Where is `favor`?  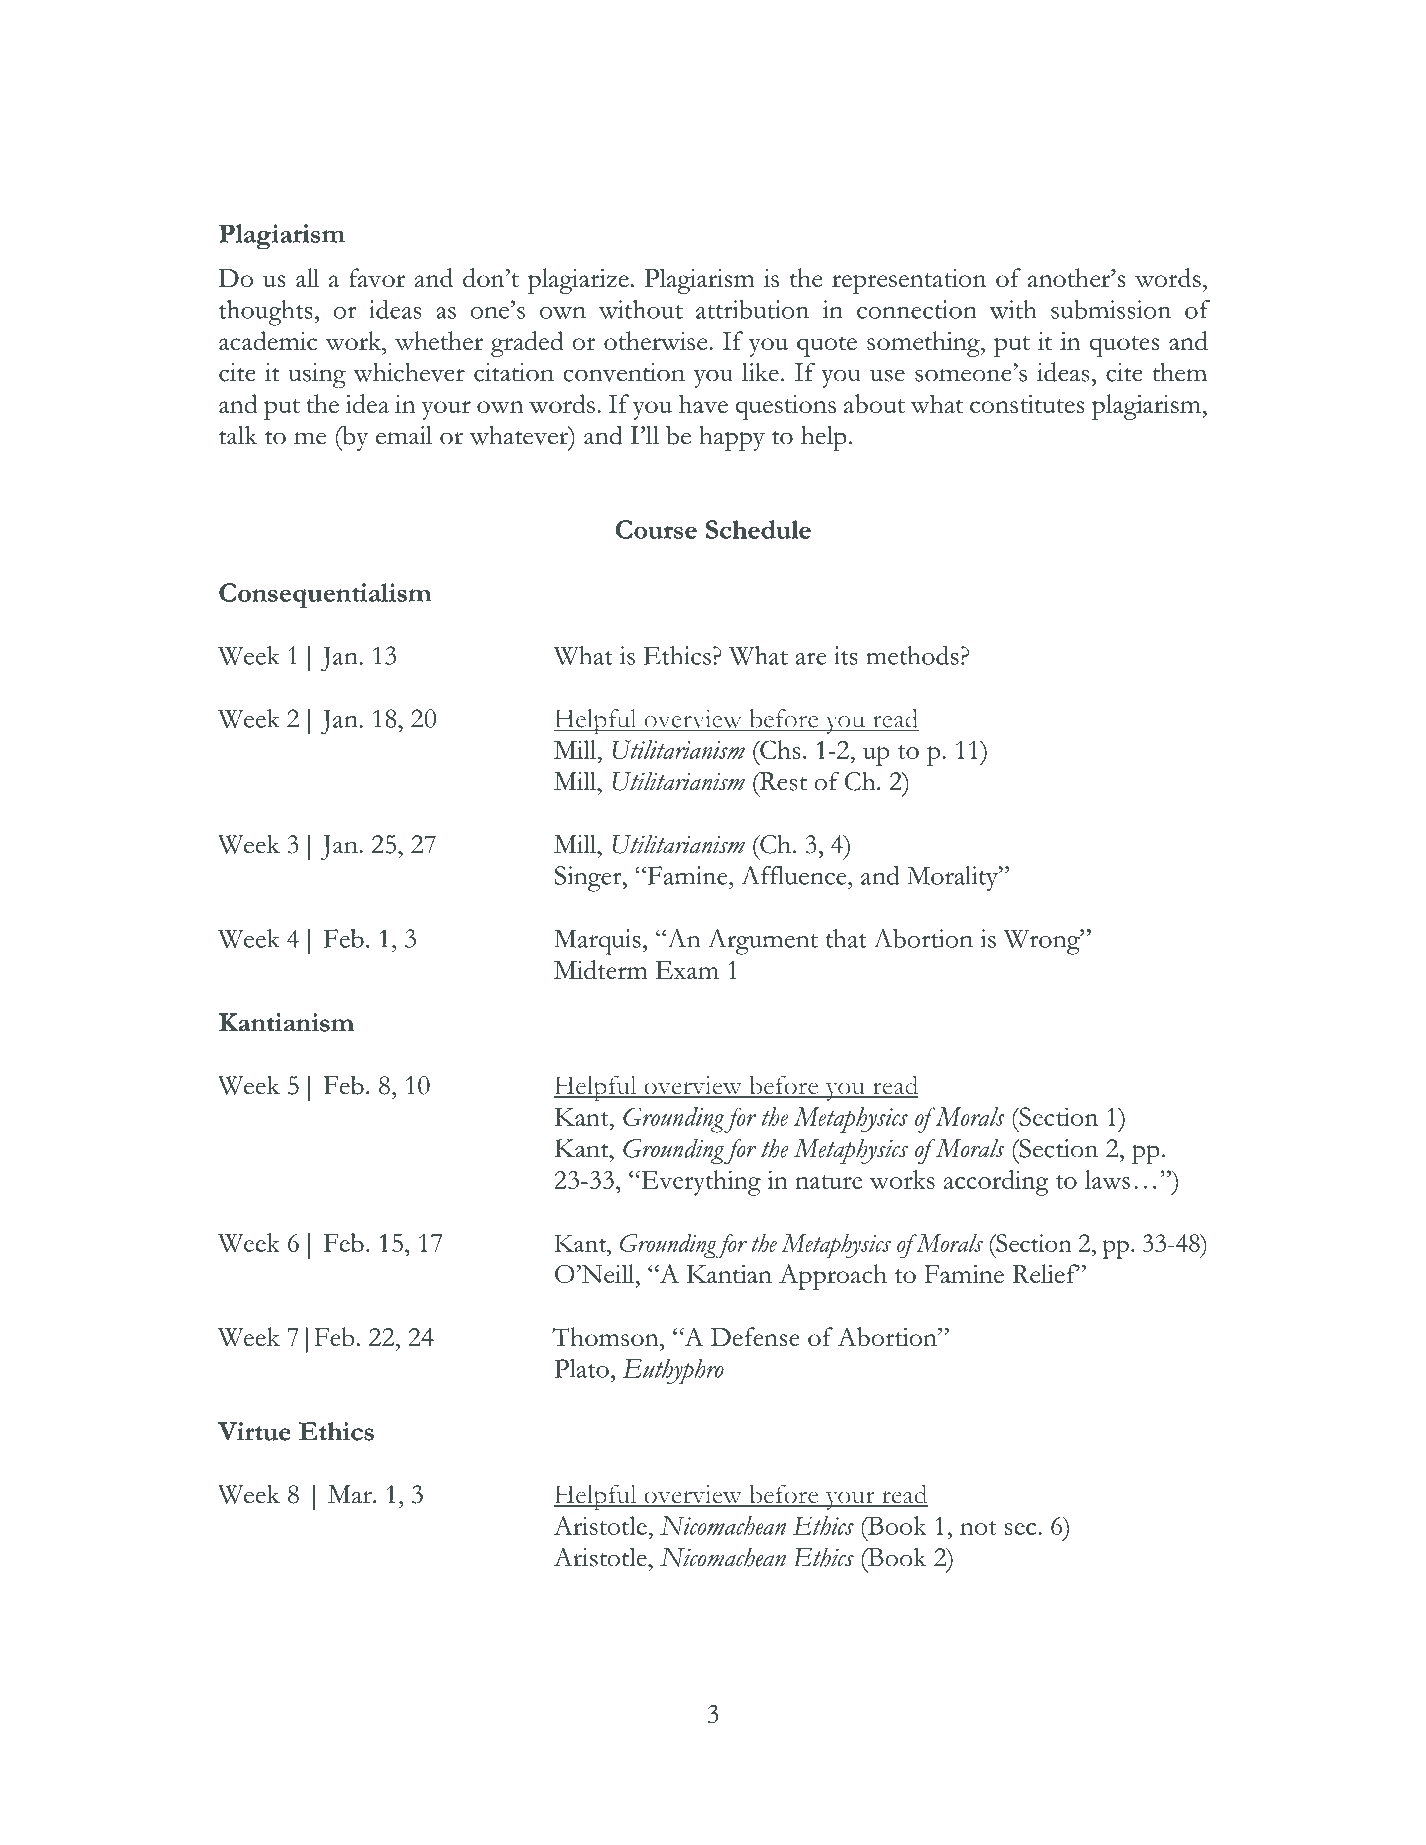 favor is located at coordinates (377, 277).
